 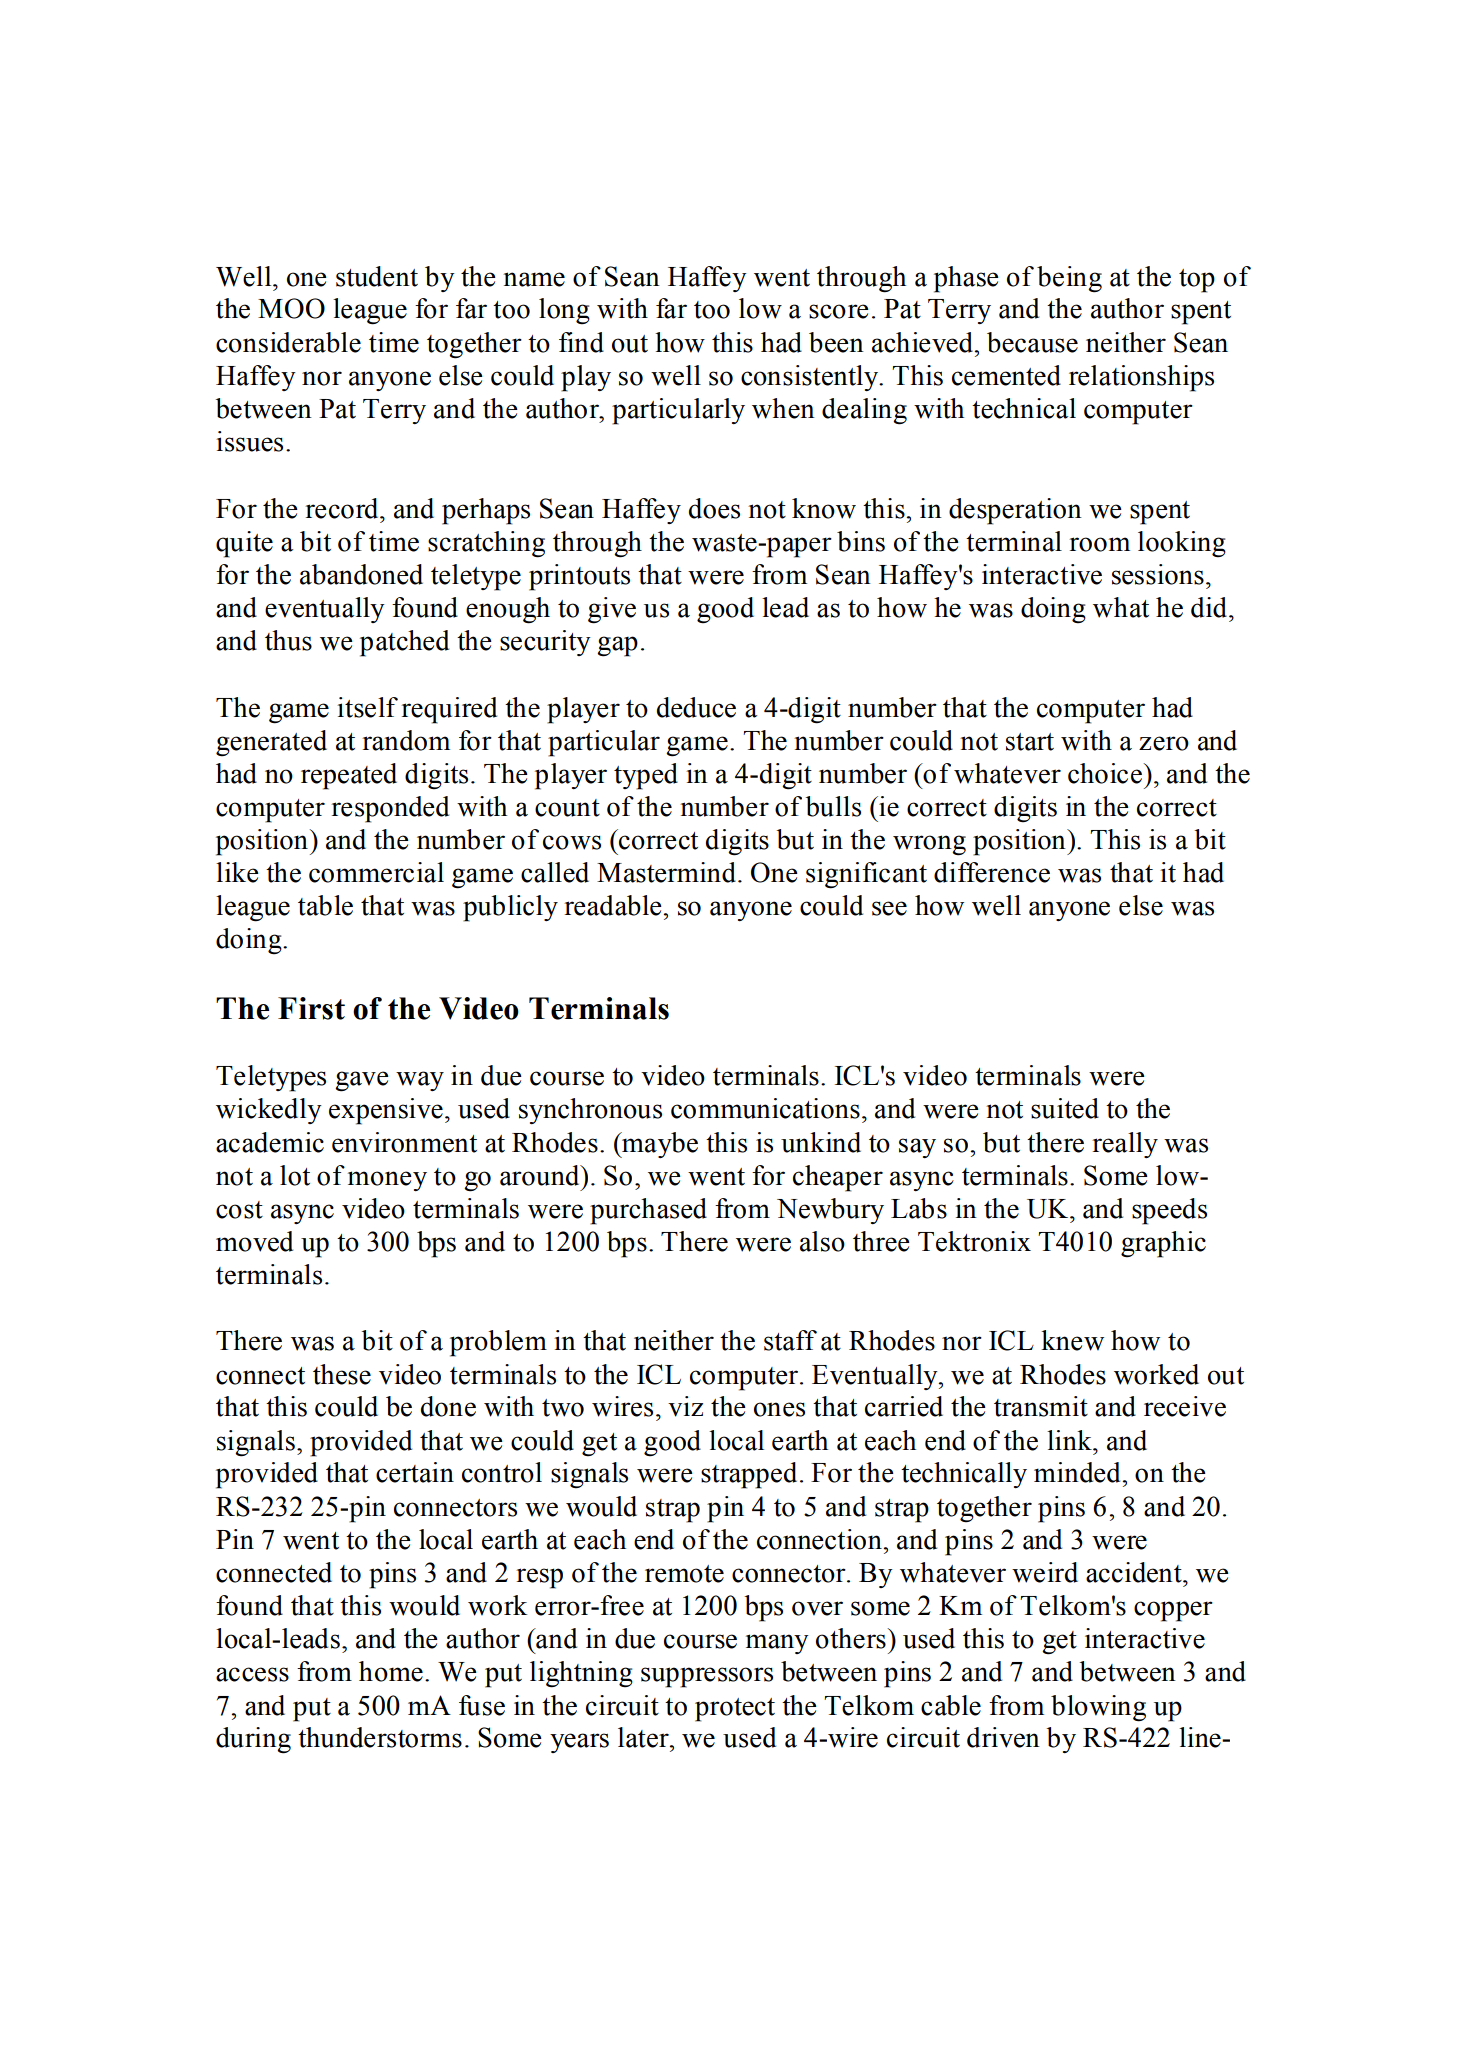 What do you see at coordinates (839, 311) in the page?
I see `score` at bounding box center [839, 311].
